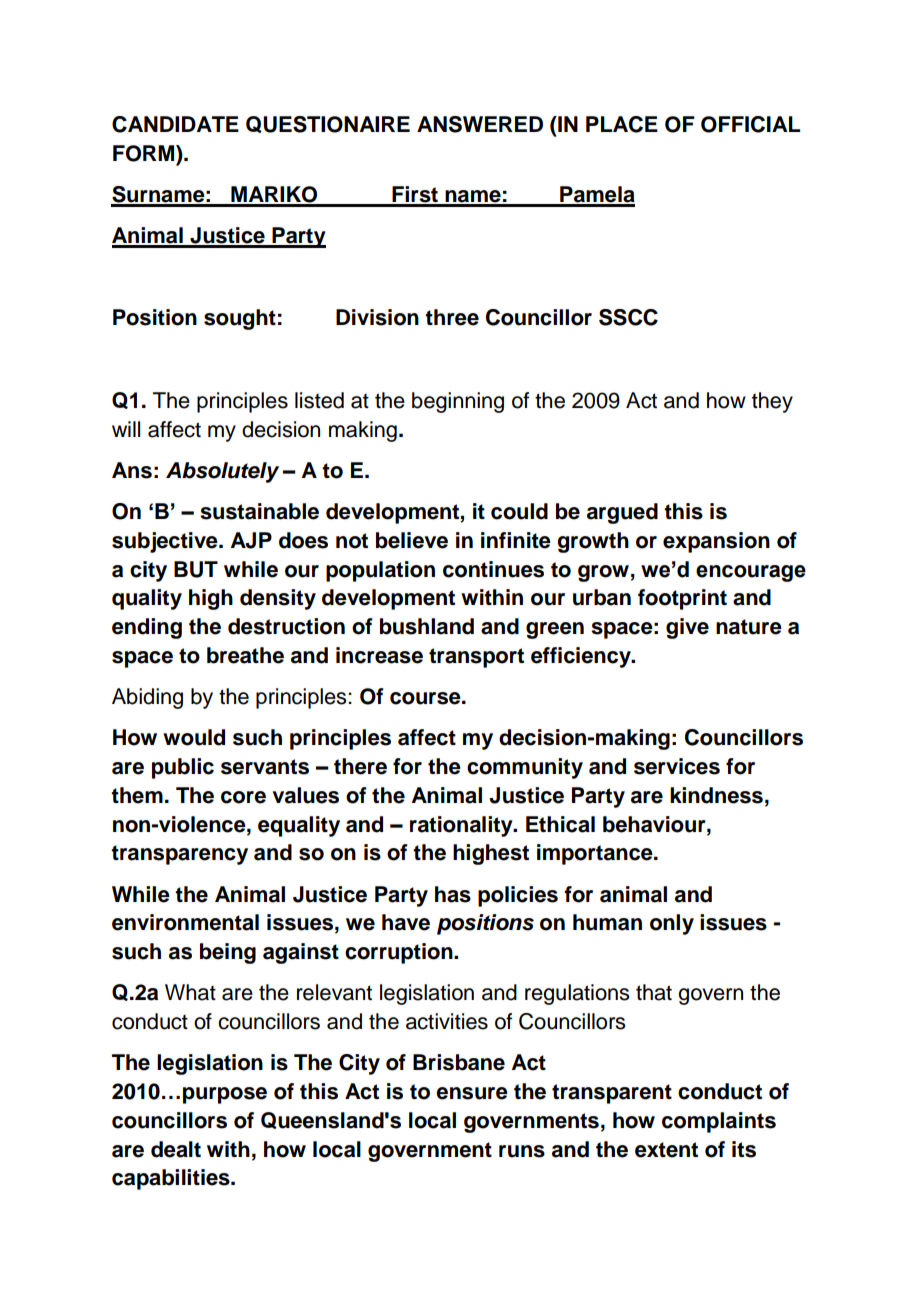  What do you see at coordinates (480, 124) in the page?
I see `ANSWERED` at bounding box center [480, 124].
